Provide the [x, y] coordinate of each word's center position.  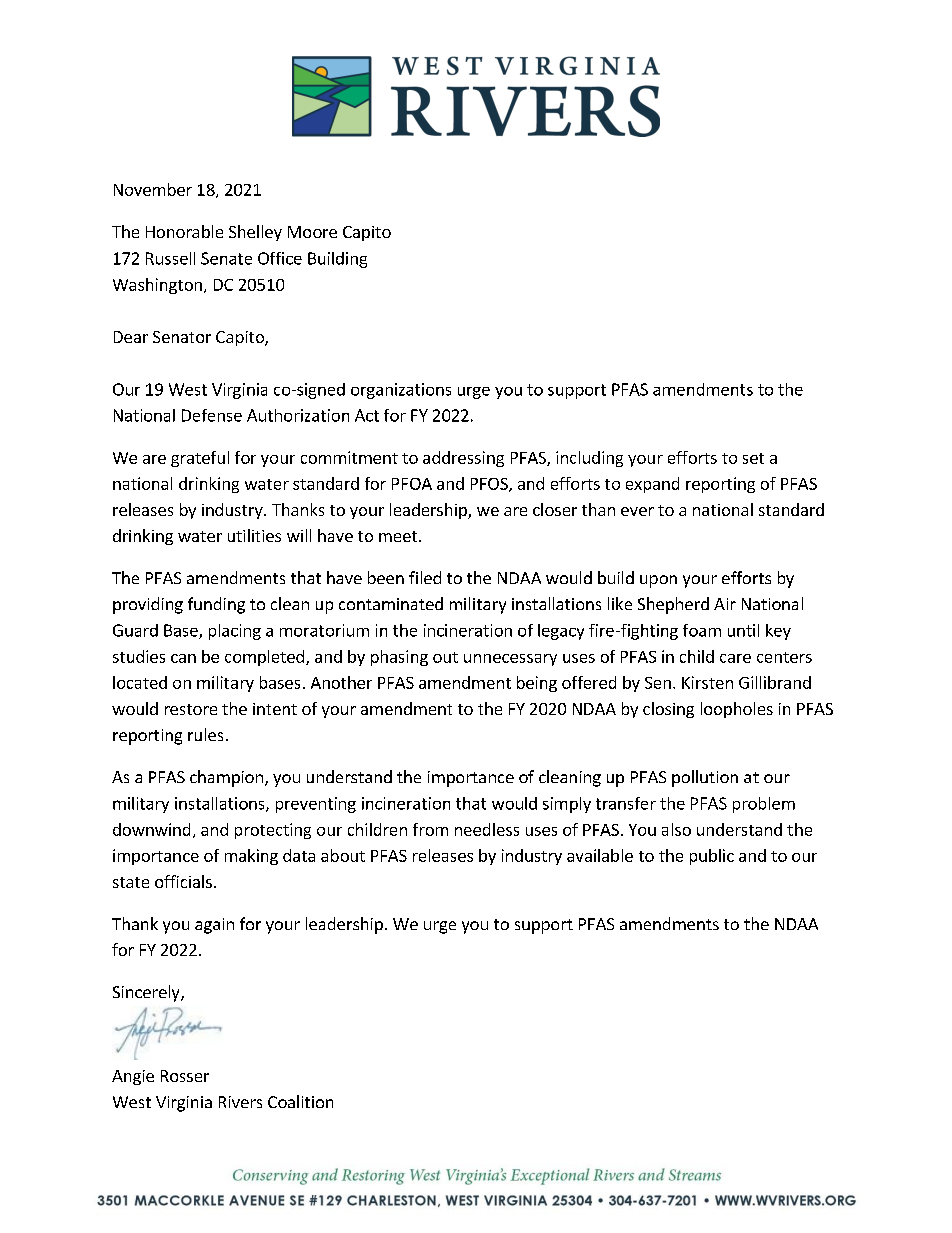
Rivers [240, 1102]
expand [652, 485]
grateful [200, 459]
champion [228, 778]
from [430, 829]
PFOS [490, 485]
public [712, 857]
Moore [312, 232]
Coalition [300, 1101]
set [753, 458]
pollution [705, 778]
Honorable [184, 231]
